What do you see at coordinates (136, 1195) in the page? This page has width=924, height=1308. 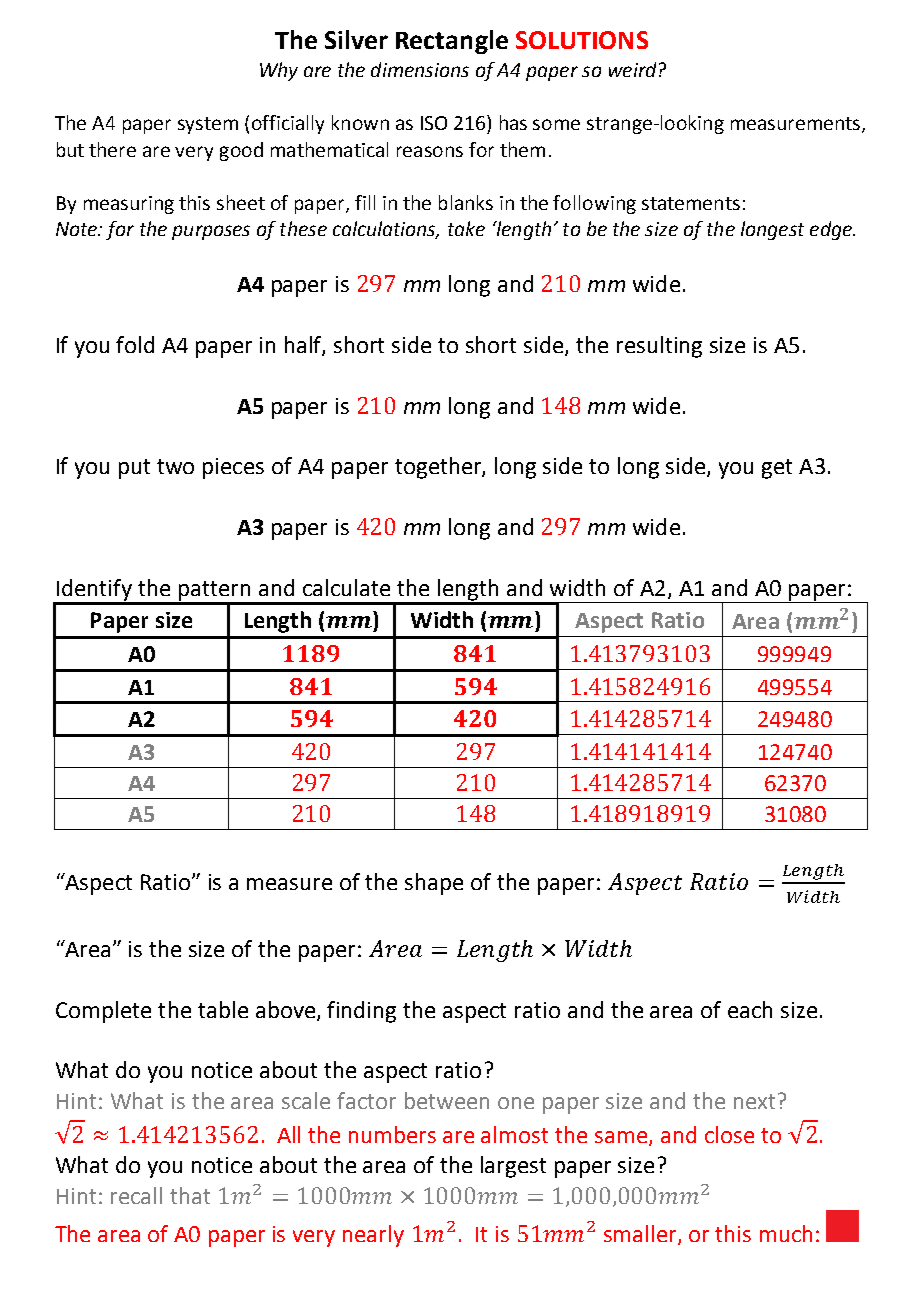 I see `recall` at bounding box center [136, 1195].
